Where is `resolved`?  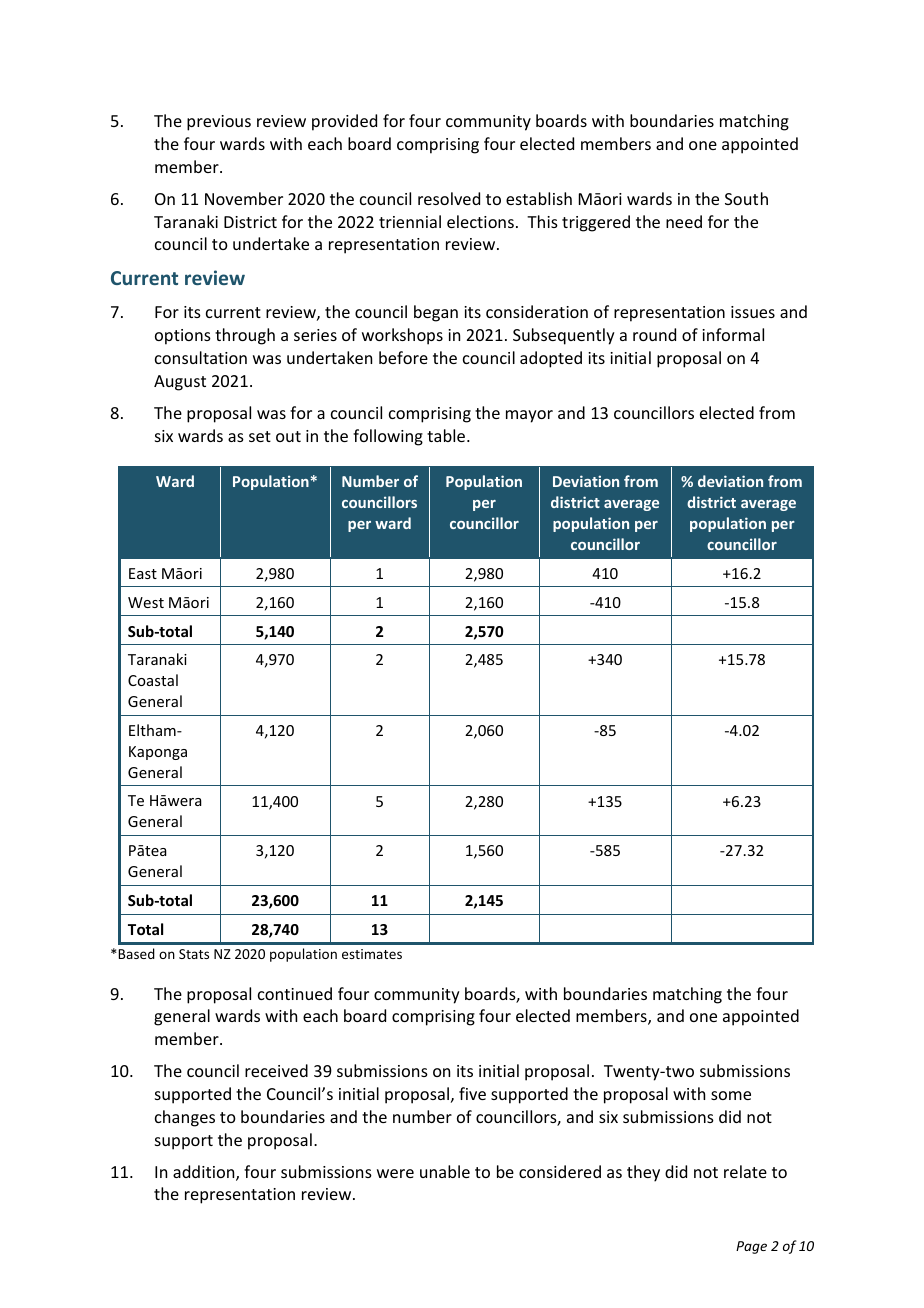
resolved is located at coordinates (449, 198).
